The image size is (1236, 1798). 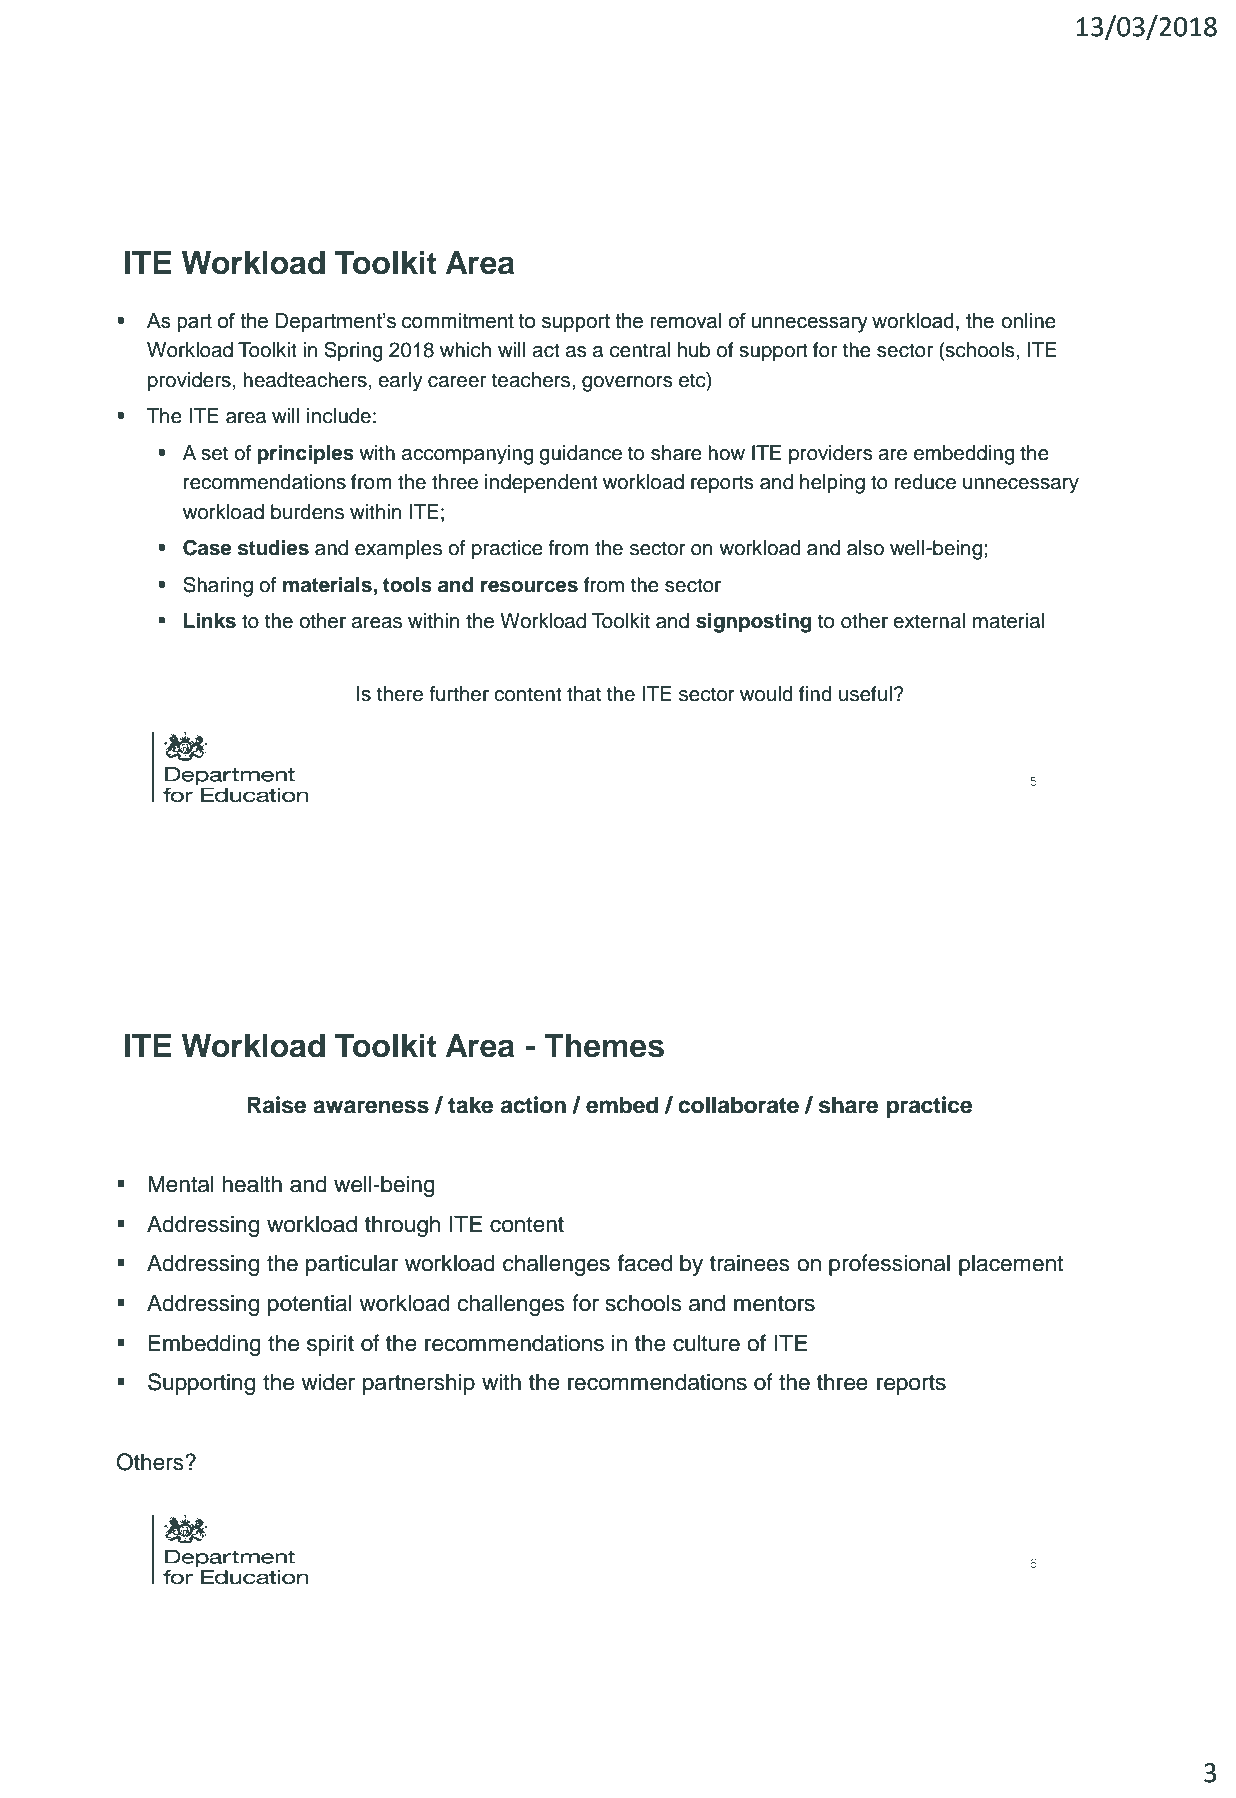 I want to click on there, so click(x=400, y=694).
